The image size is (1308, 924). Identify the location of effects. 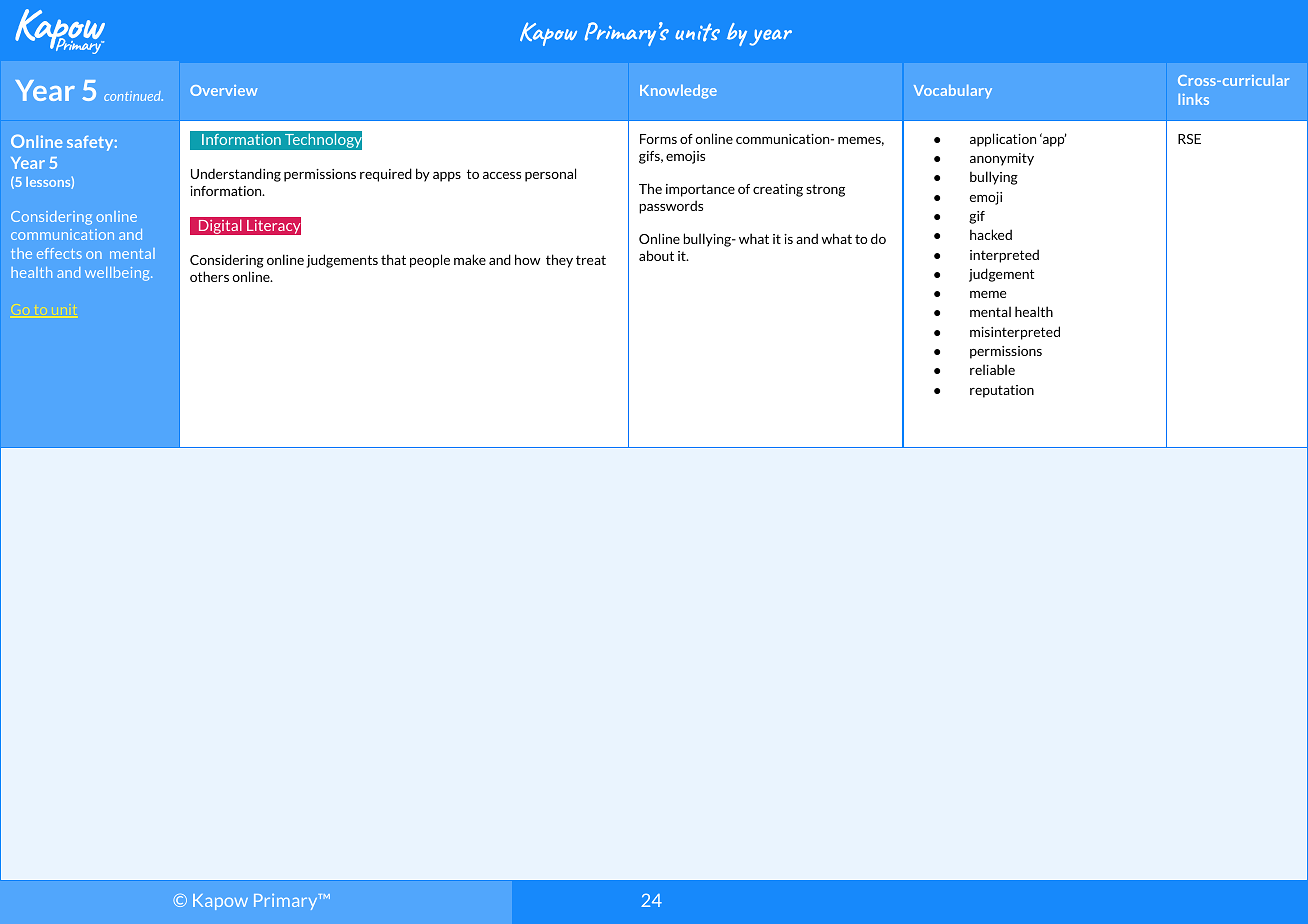
(59, 253).
